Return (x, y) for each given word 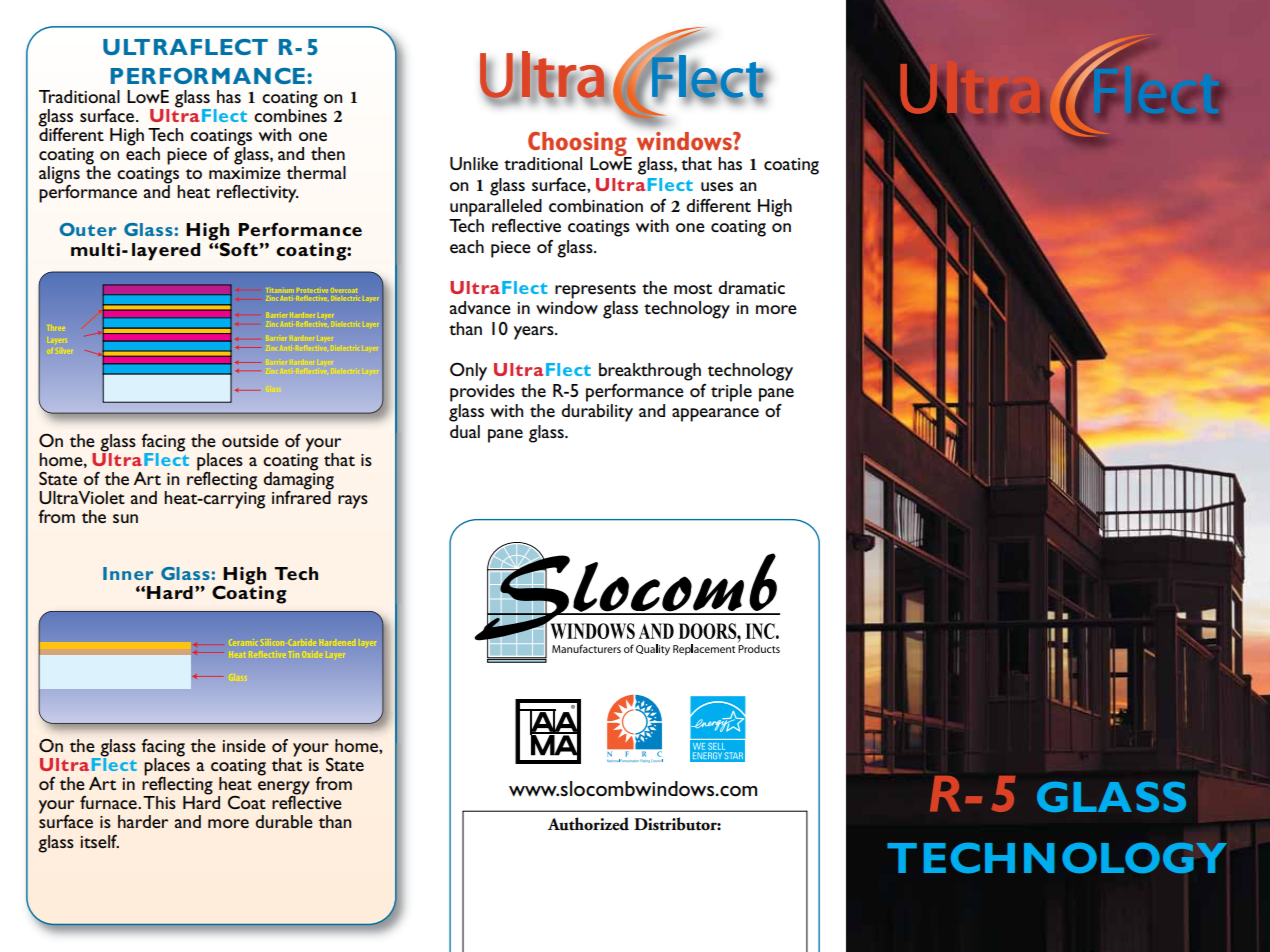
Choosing (578, 145)
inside (244, 745)
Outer (88, 229)
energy (284, 789)
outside (250, 440)
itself (99, 841)
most (693, 289)
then (328, 153)
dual (465, 431)
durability (597, 413)
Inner (128, 573)
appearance (715, 415)
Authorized (588, 824)
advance (480, 307)
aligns (59, 176)
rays (353, 502)
